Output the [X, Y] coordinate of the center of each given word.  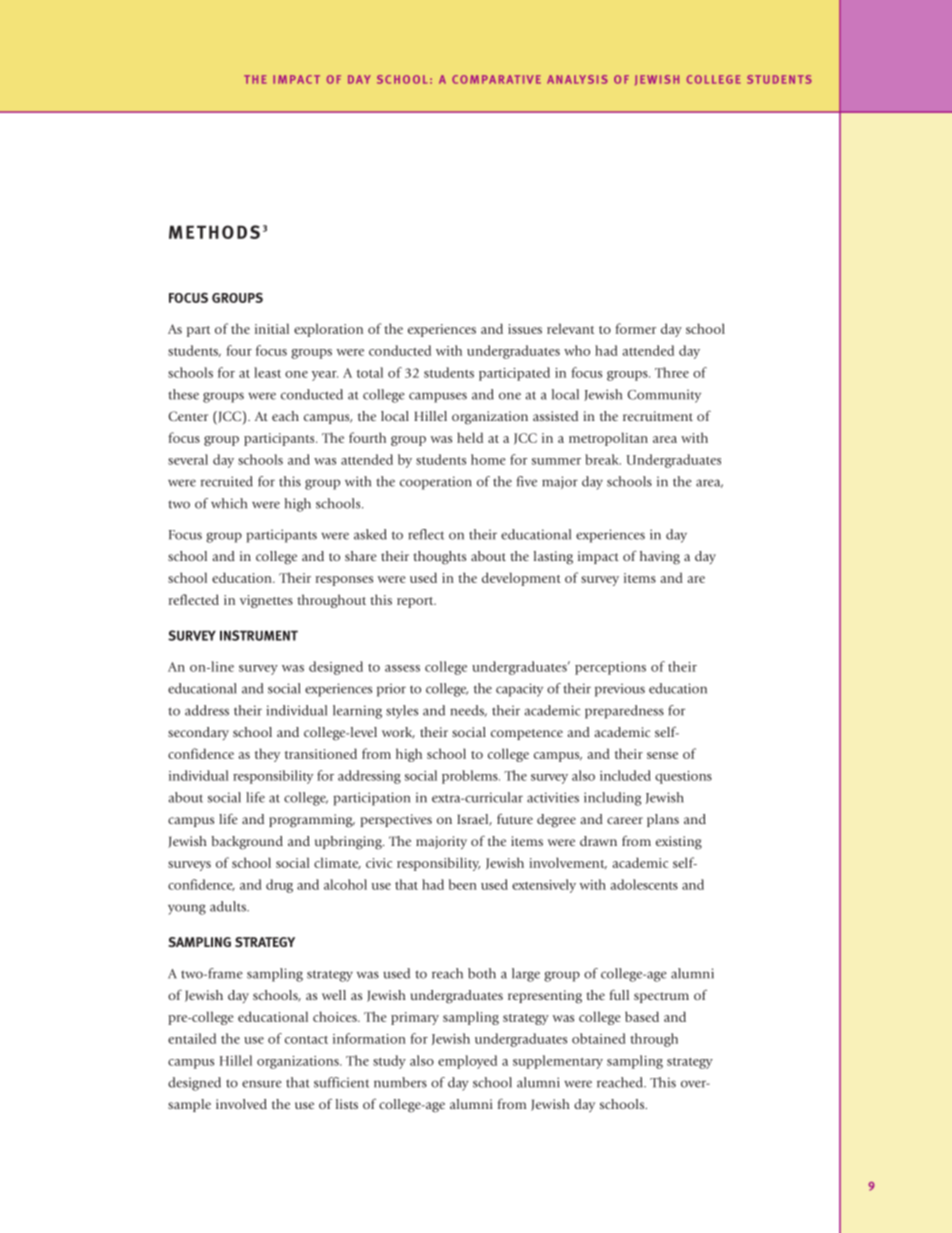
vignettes [266, 601]
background [247, 843]
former [635, 328]
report [416, 602]
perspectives [396, 820]
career [625, 820]
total [370, 372]
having [660, 558]
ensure [262, 1084]
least [267, 372]
